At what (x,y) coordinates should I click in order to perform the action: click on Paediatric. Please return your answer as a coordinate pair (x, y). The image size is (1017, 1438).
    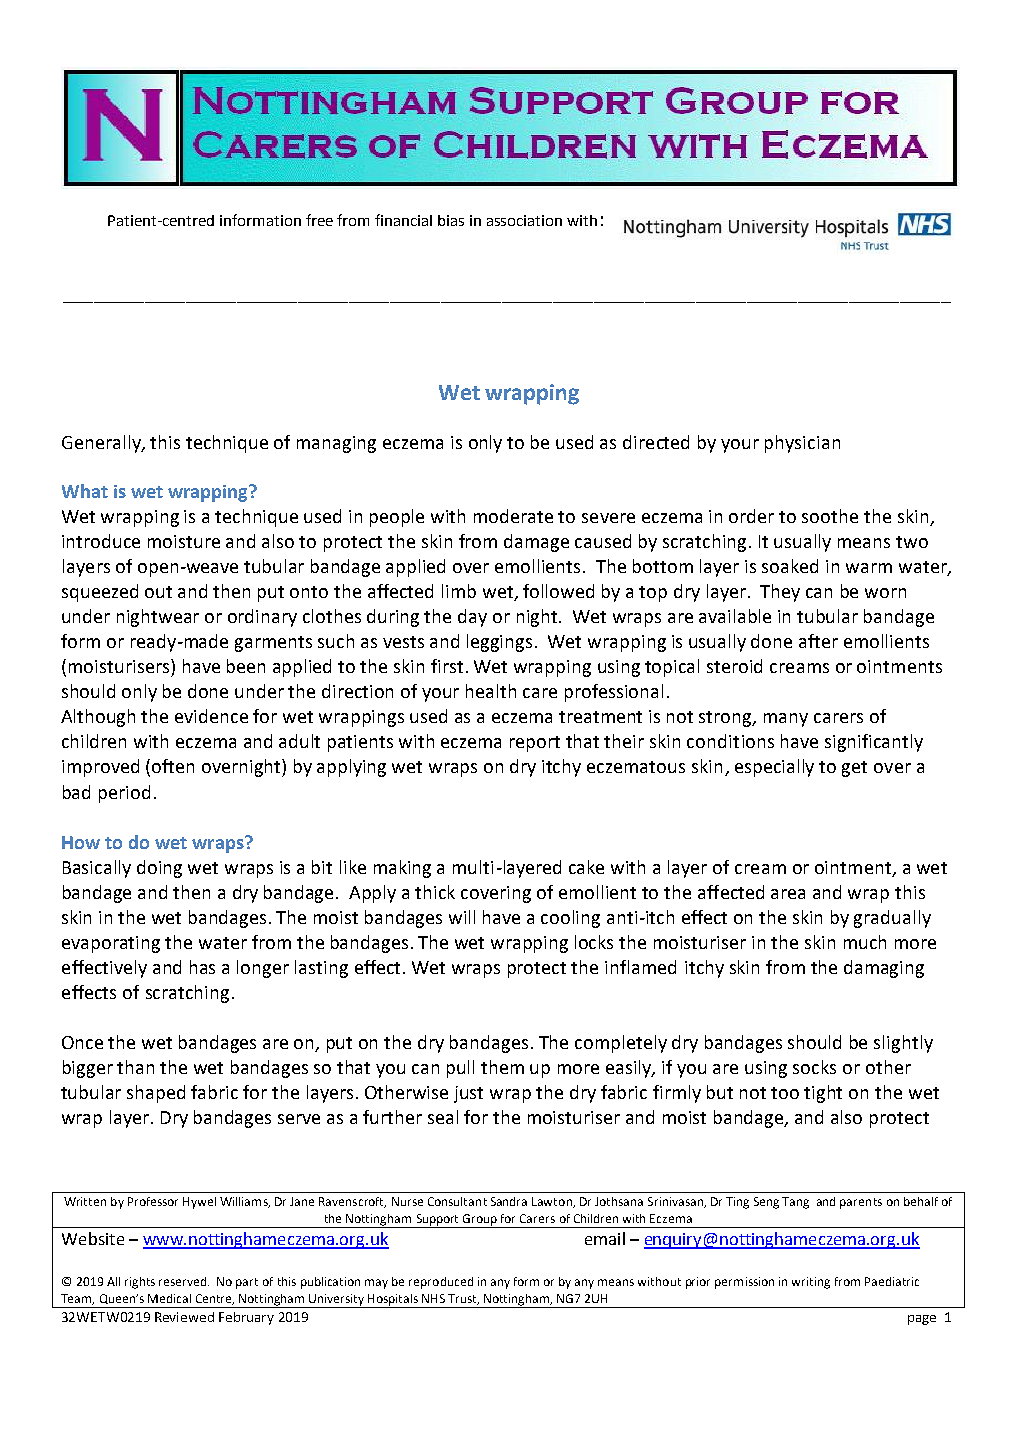
    Looking at the image, I should click on (892, 1281).
